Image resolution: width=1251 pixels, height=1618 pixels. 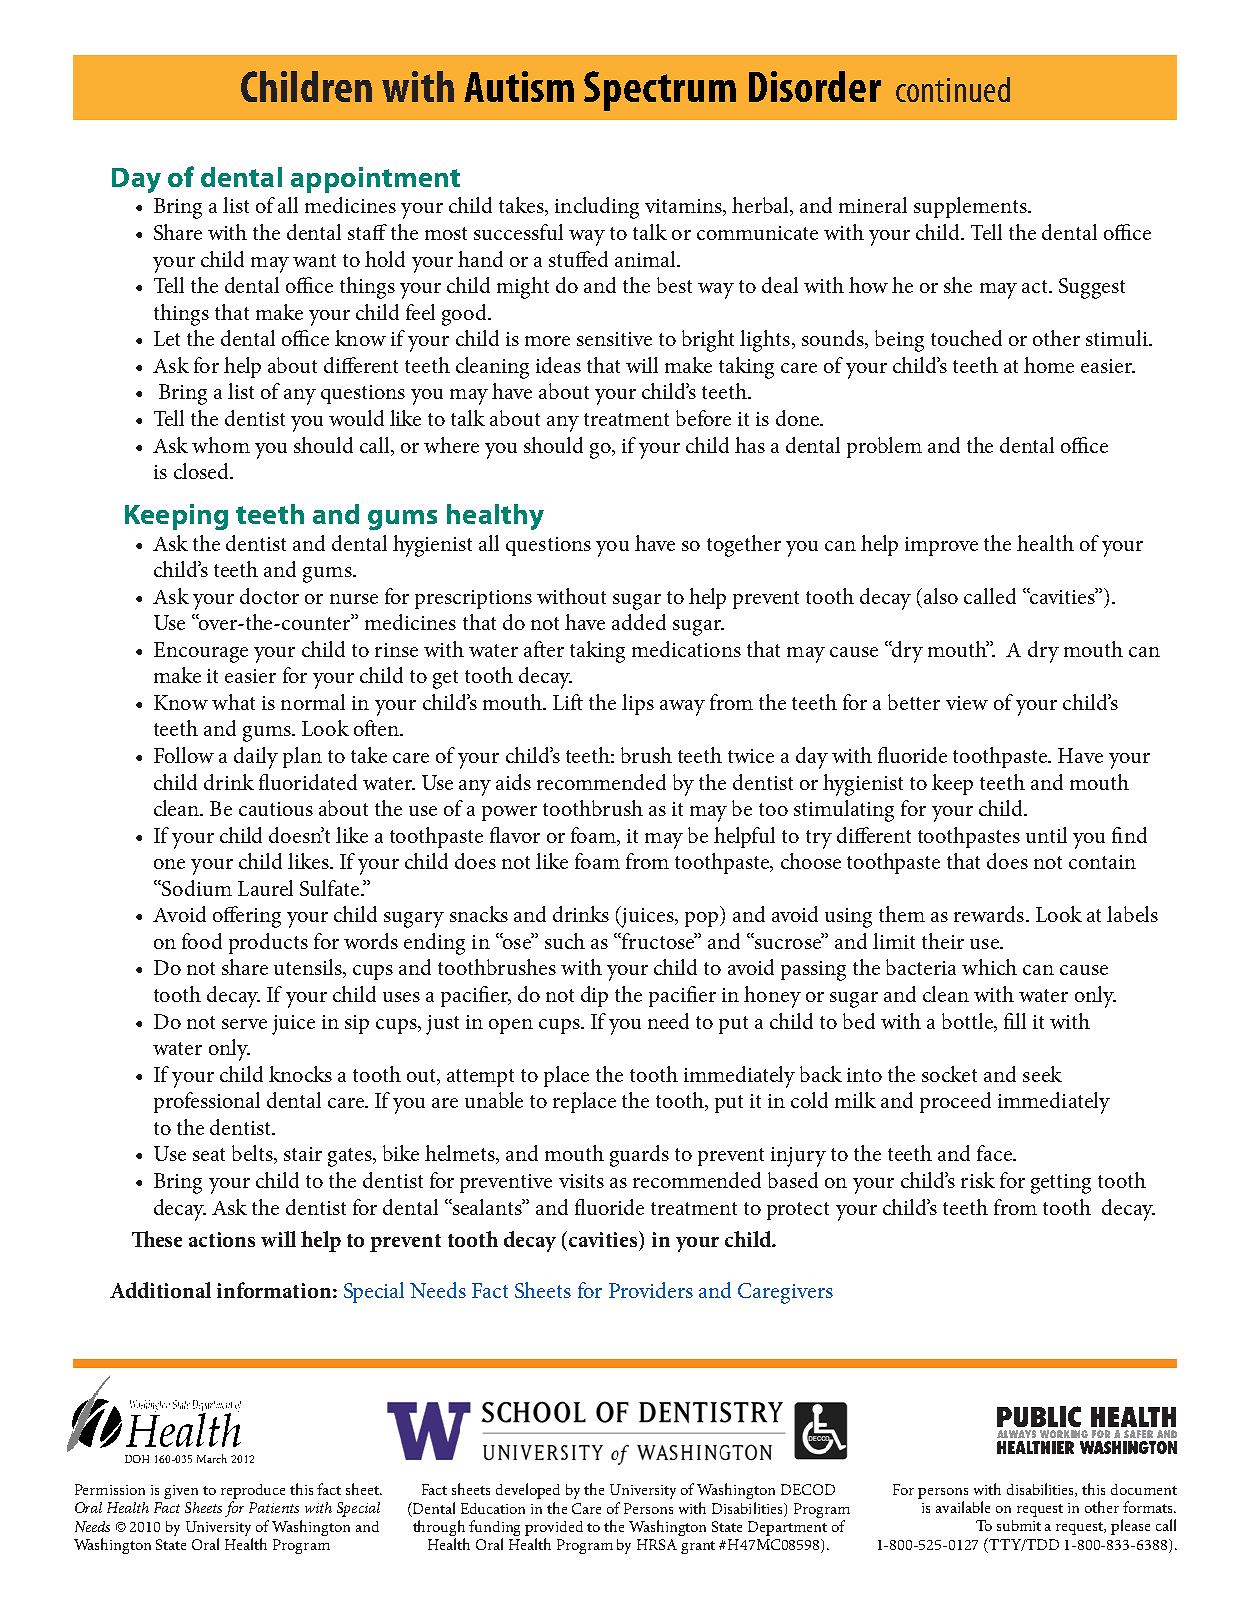 I want to click on flavor, so click(x=515, y=835).
